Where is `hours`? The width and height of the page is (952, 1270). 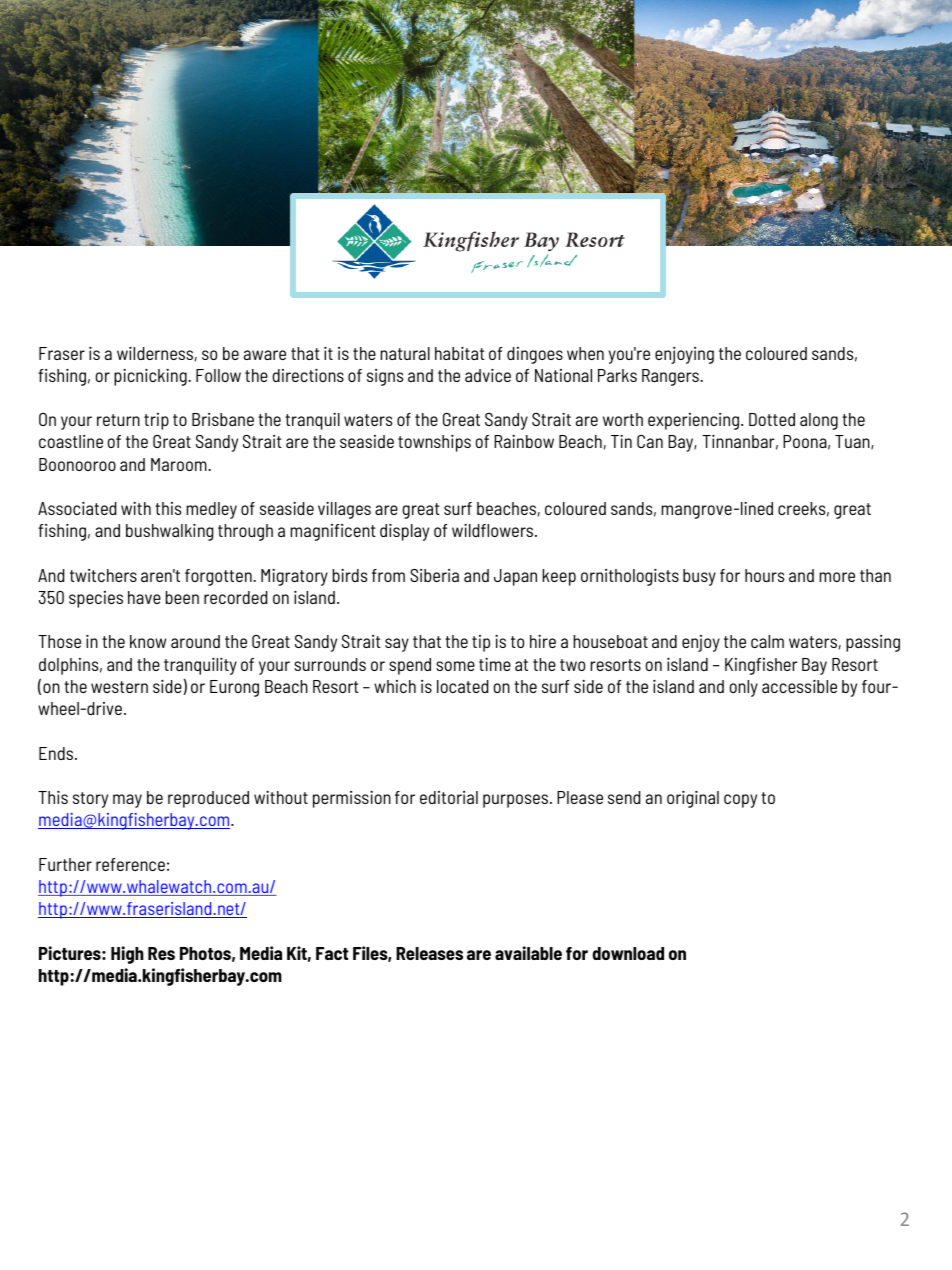
hours is located at coordinates (764, 575).
